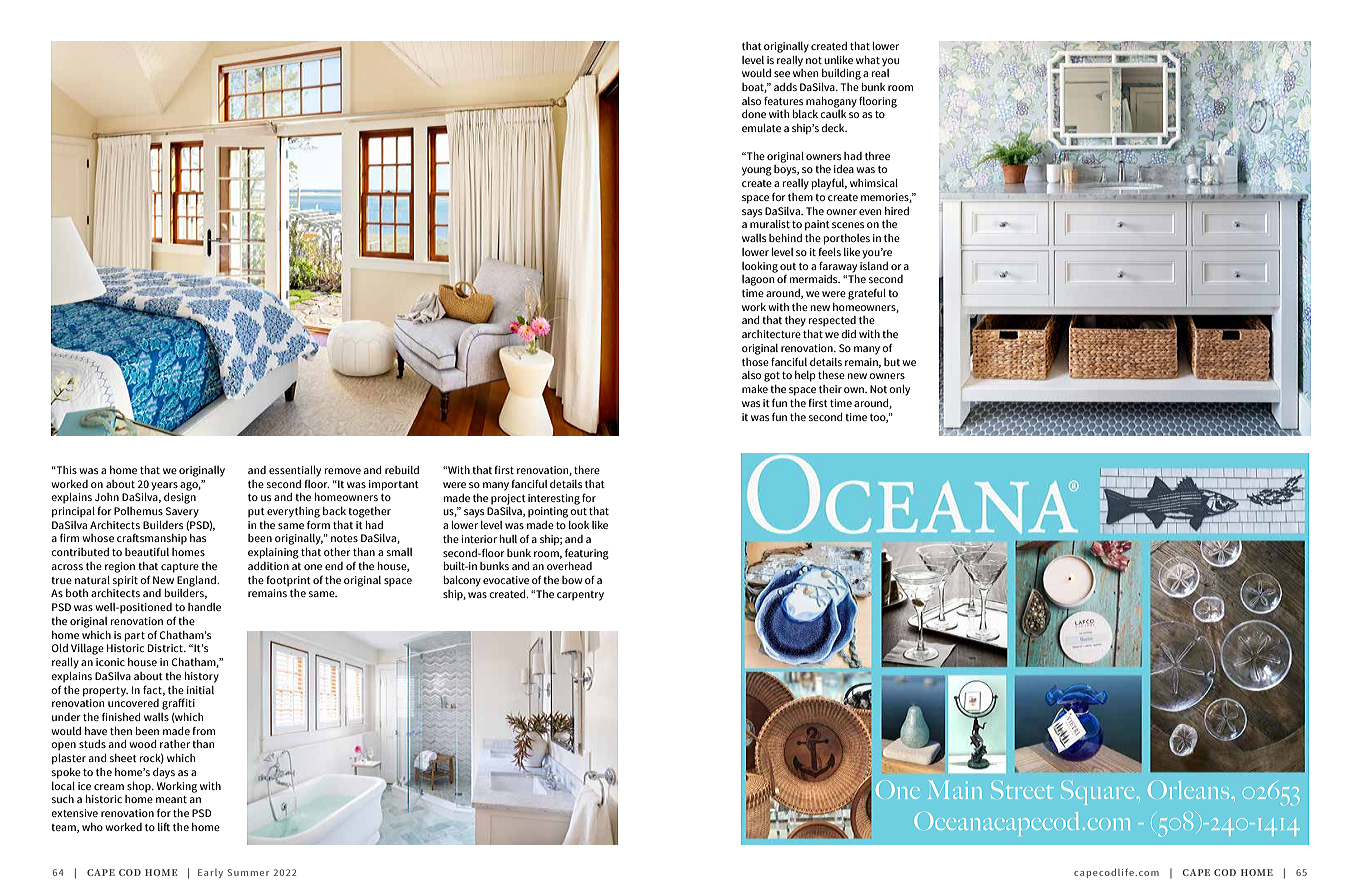  What do you see at coordinates (295, 471) in the screenshot?
I see `essentially` at bounding box center [295, 471].
